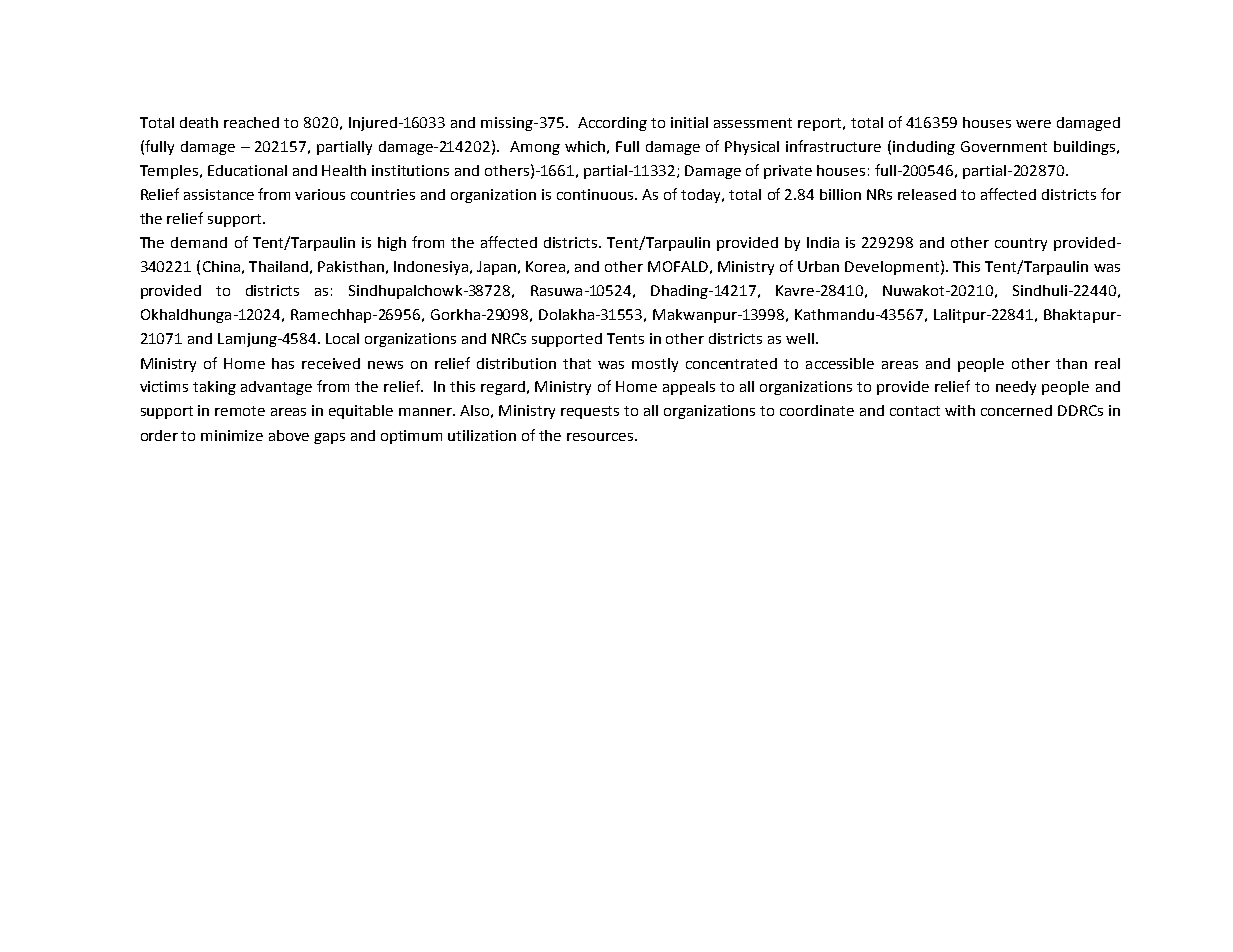  What do you see at coordinates (800, 338) in the page?
I see `well` at bounding box center [800, 338].
